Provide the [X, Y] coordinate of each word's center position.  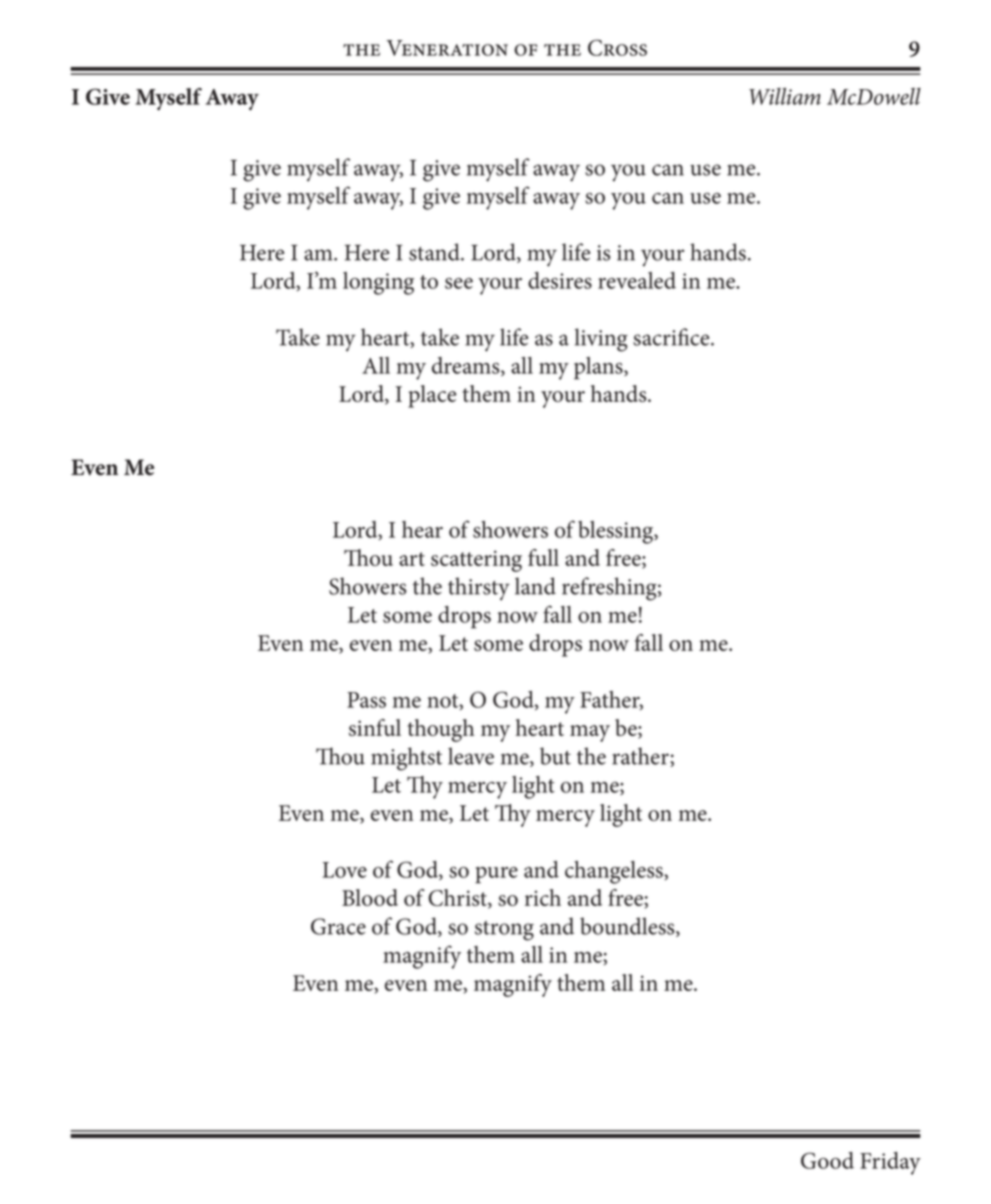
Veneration [447, 48]
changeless [615, 872]
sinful [375, 727]
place [432, 396]
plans [599, 368]
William [785, 96]
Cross [617, 47]
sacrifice [672, 337]
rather [641, 757]
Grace [338, 926]
